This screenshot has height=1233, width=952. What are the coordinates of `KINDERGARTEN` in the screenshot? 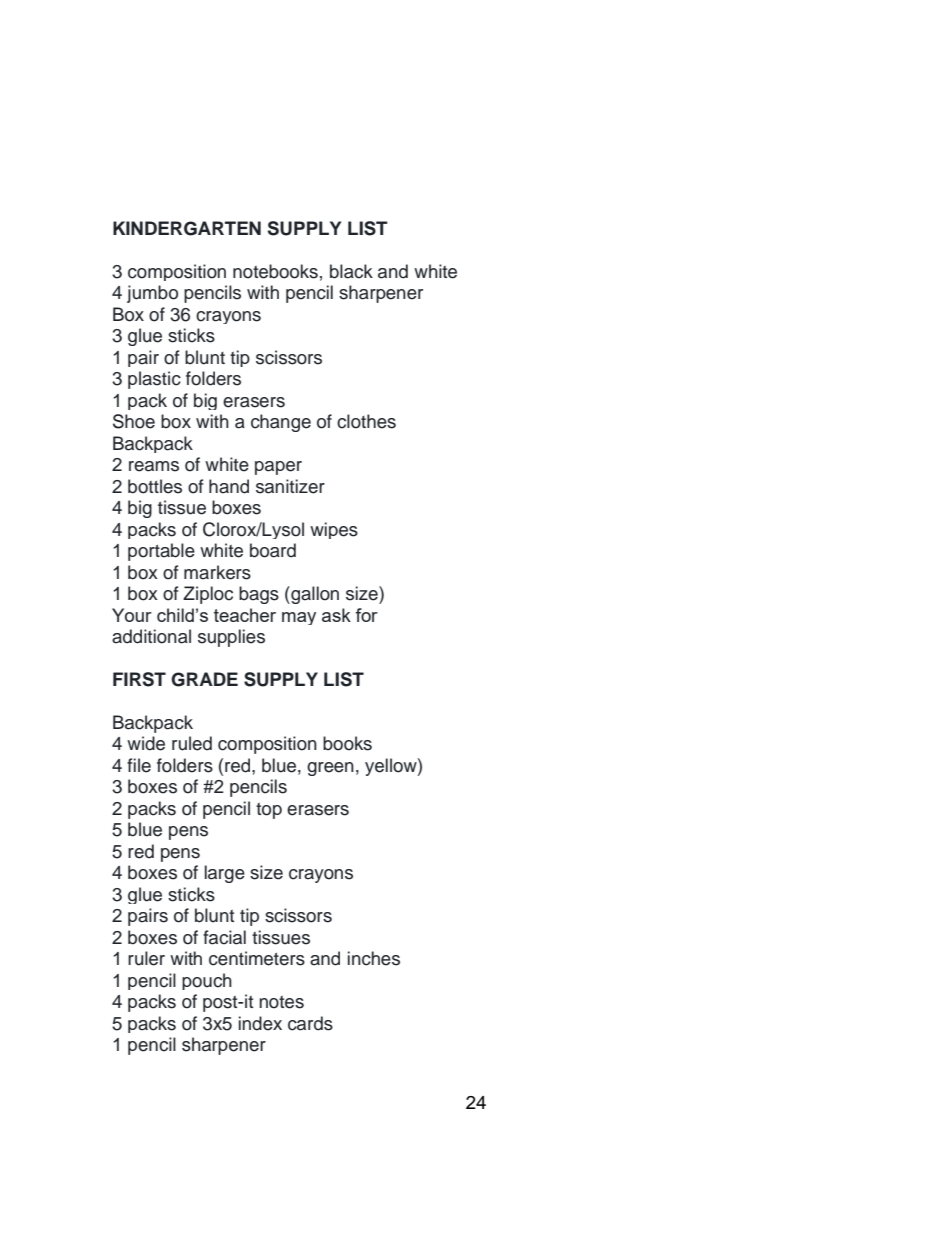 It's located at (187, 228).
